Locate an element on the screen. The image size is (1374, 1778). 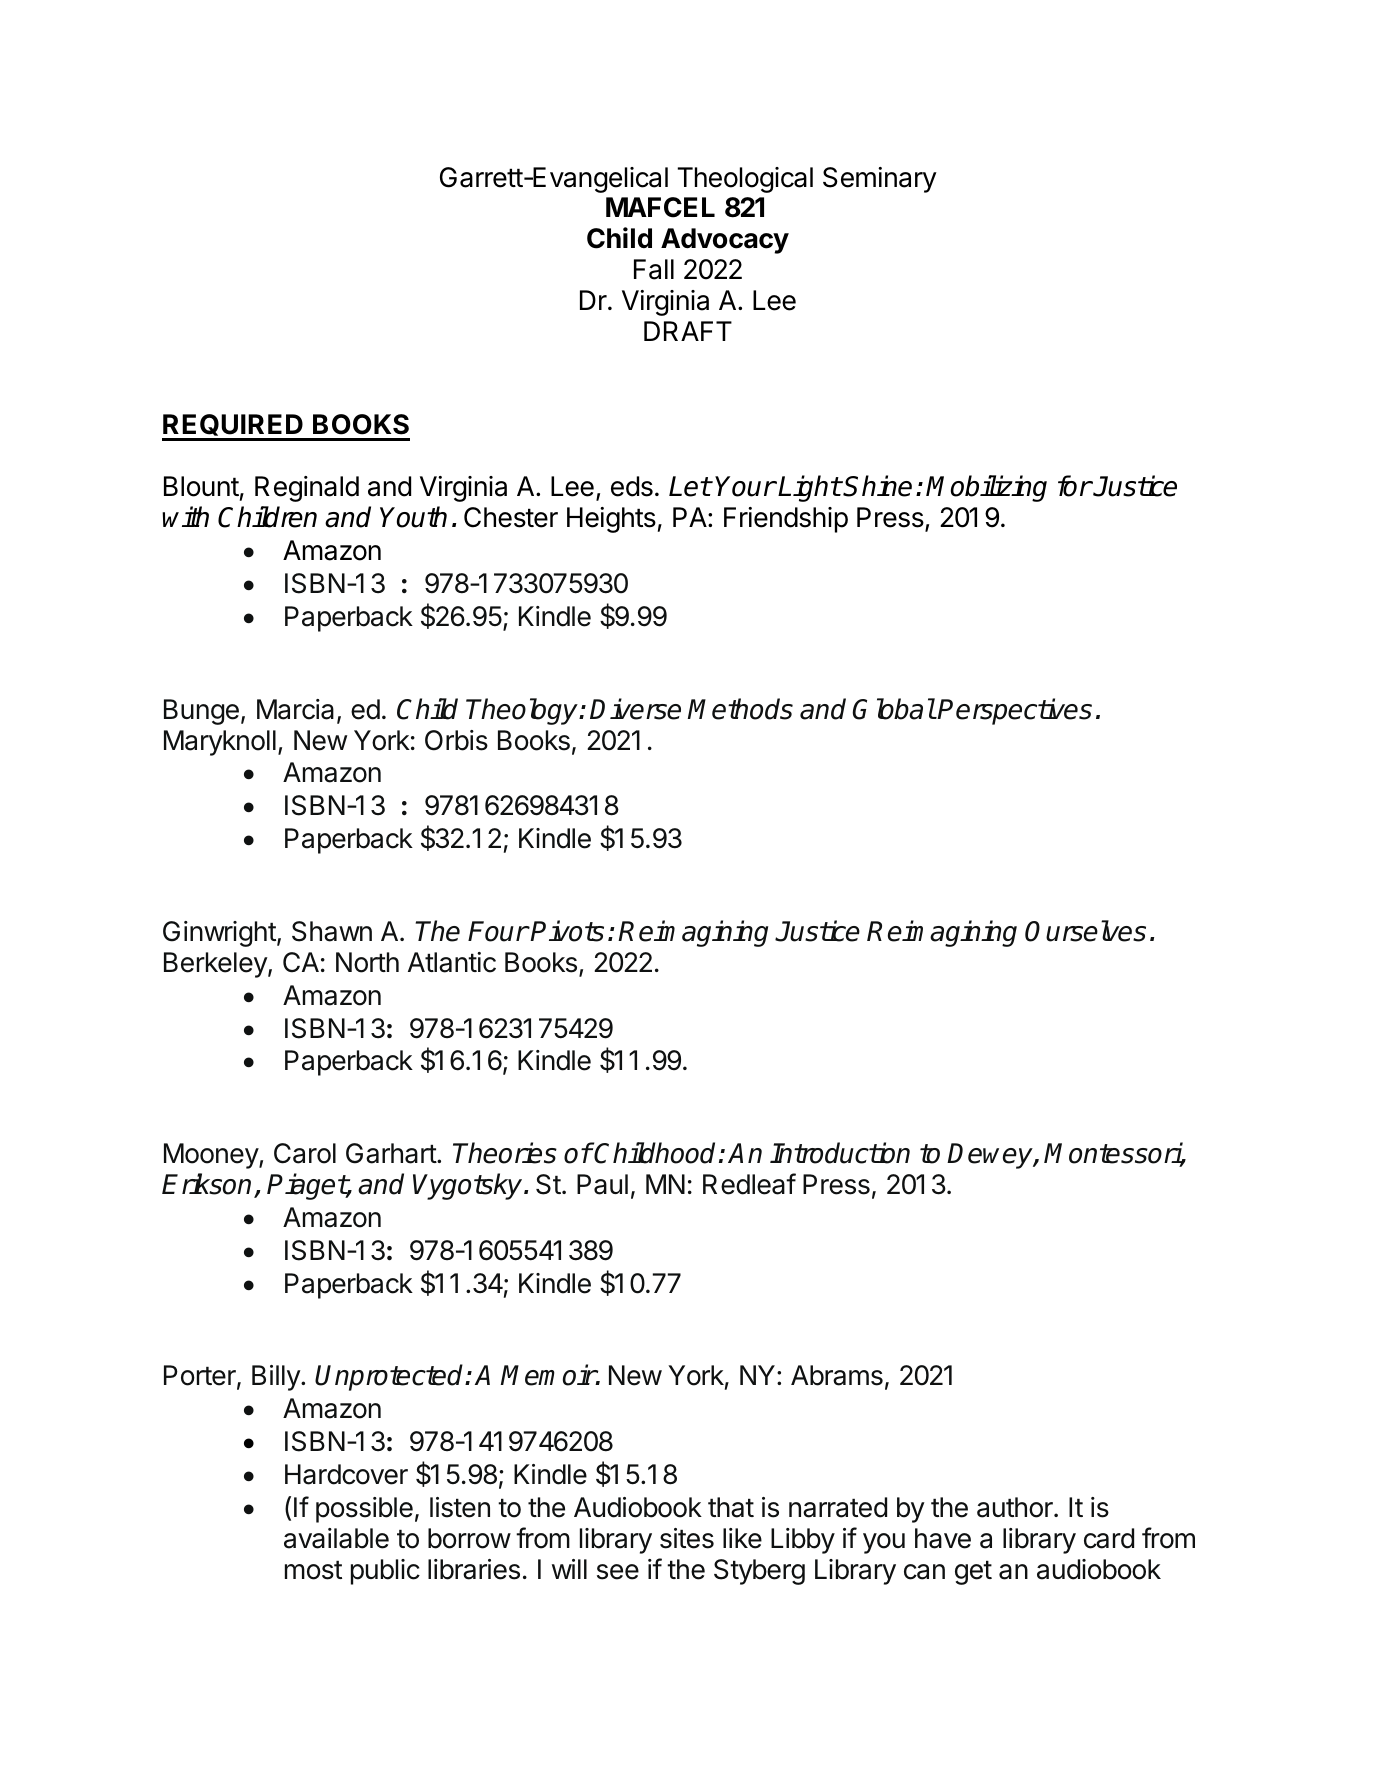
Heights is located at coordinates (611, 520).
